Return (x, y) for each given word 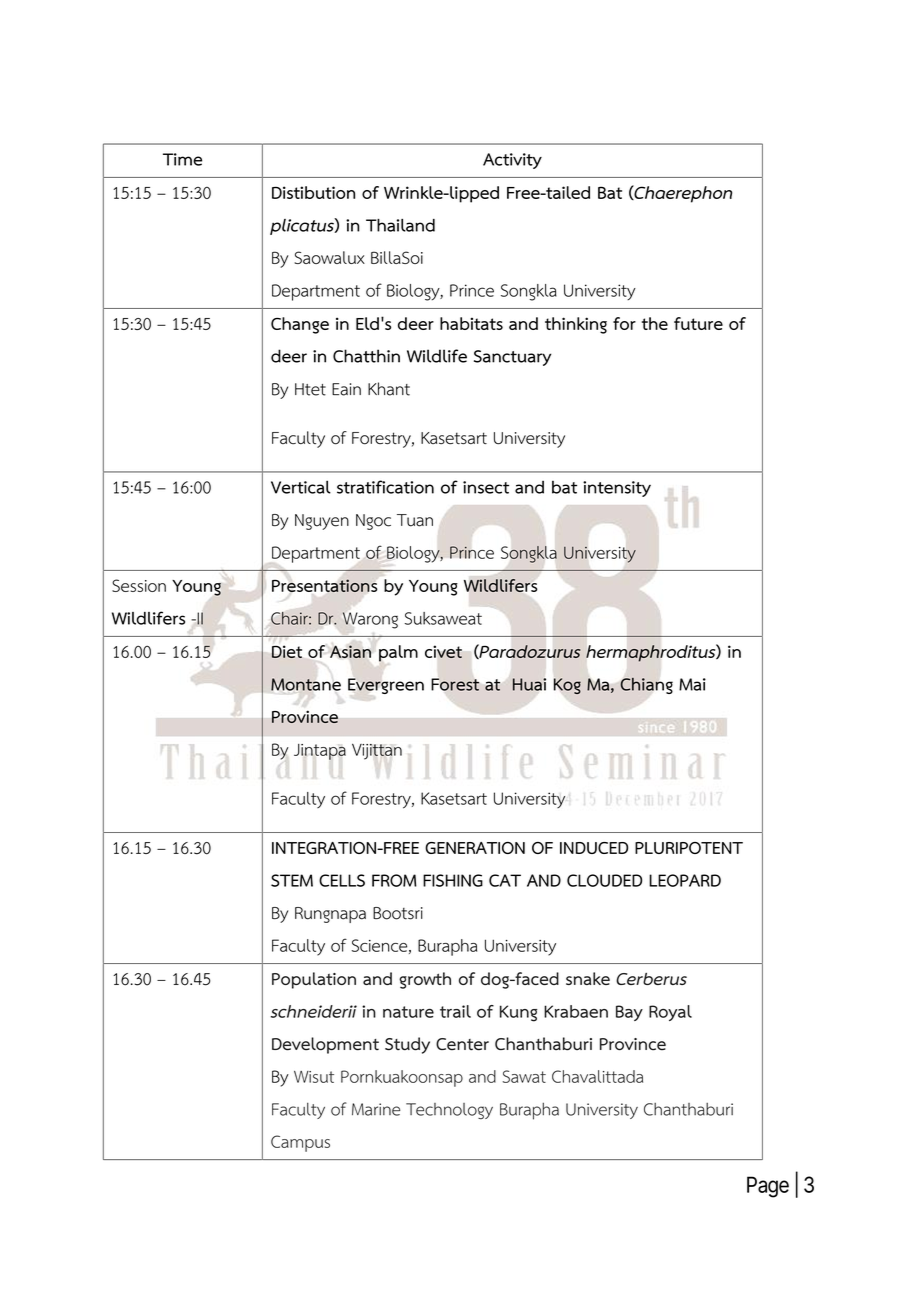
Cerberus (651, 979)
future (698, 323)
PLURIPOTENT (689, 848)
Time (182, 159)
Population (314, 980)
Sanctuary (512, 358)
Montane (306, 684)
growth (425, 980)
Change (300, 325)
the (655, 323)
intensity (617, 489)
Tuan (415, 520)
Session (139, 585)
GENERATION (475, 848)
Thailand (400, 225)
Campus (300, 1143)
